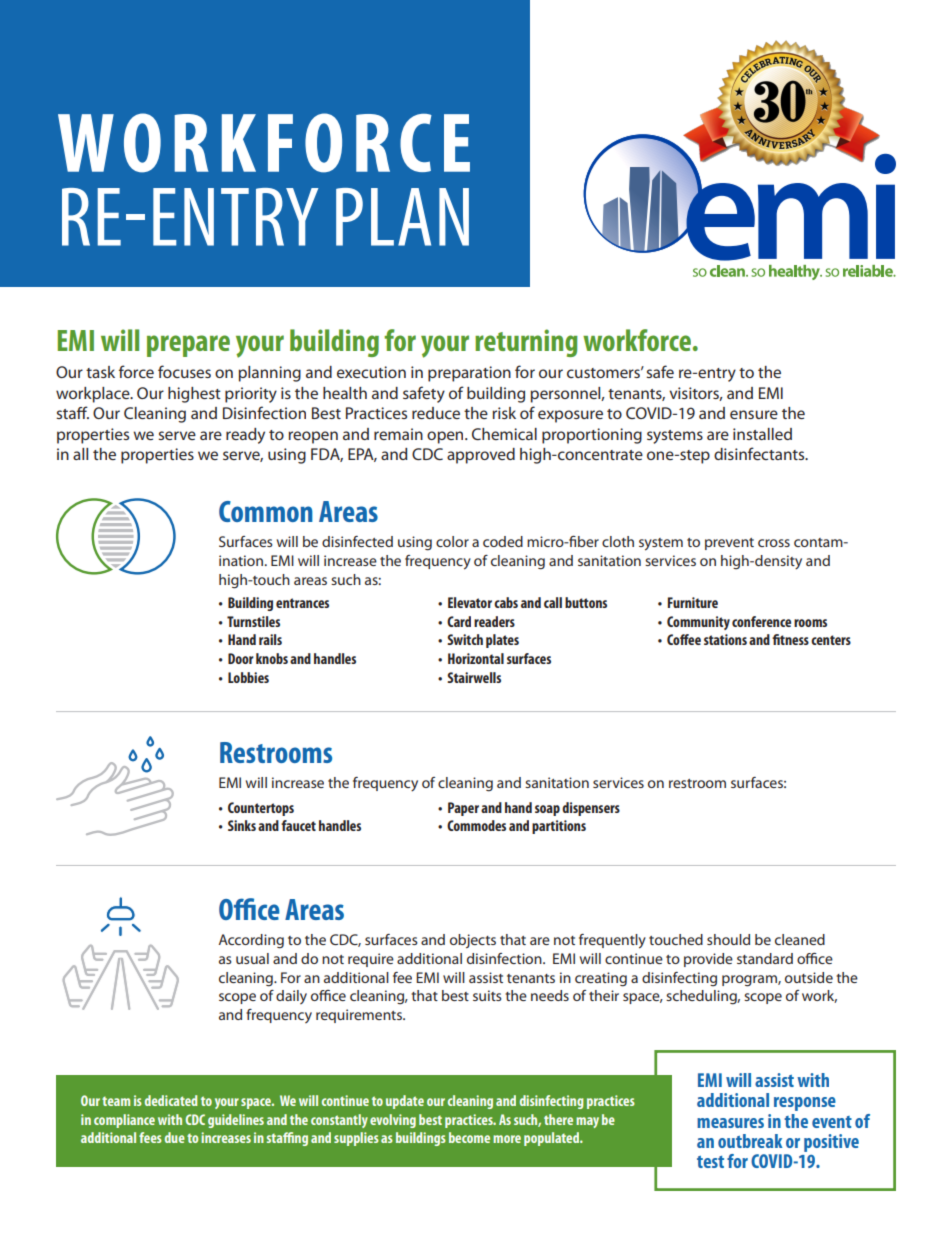 Image resolution: width=952 pixels, height=1233 pixels. I want to click on ensure, so click(754, 414).
